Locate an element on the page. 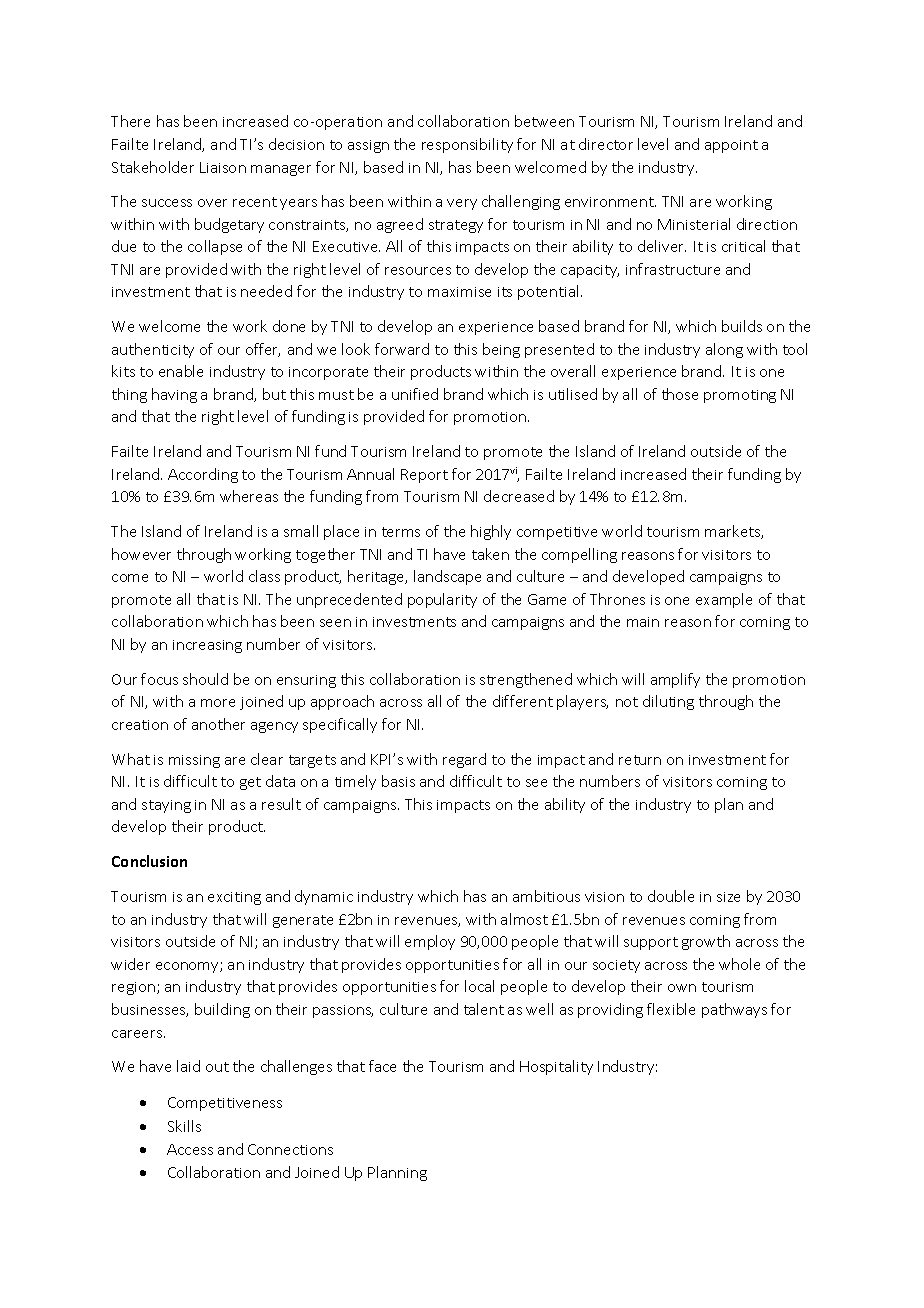 The height and width of the document is (1308, 924). example is located at coordinates (724, 600).
